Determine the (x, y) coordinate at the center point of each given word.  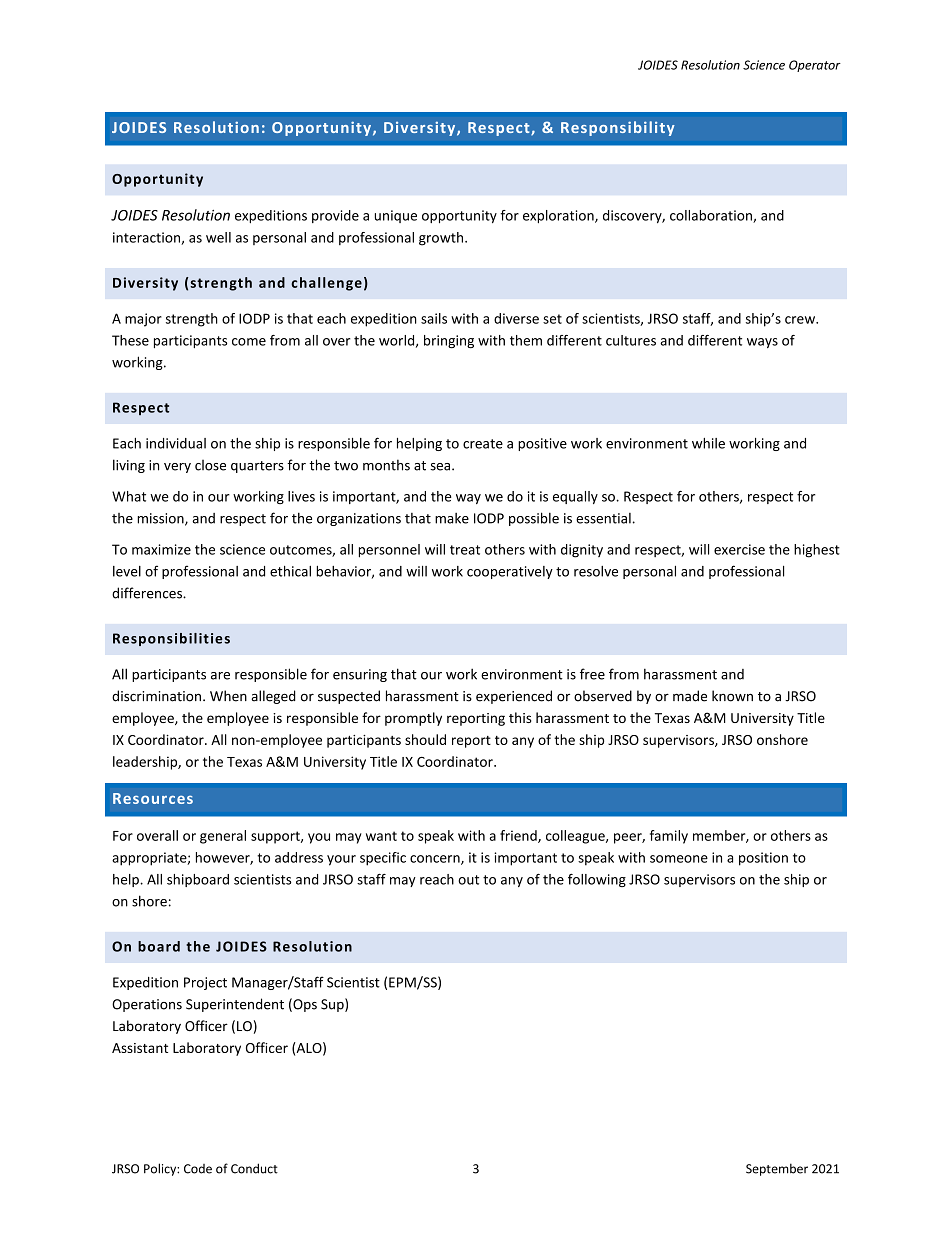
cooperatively (510, 572)
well (218, 237)
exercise (739, 549)
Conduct (254, 1168)
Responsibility (618, 128)
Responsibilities (171, 639)
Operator (815, 66)
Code (198, 1169)
